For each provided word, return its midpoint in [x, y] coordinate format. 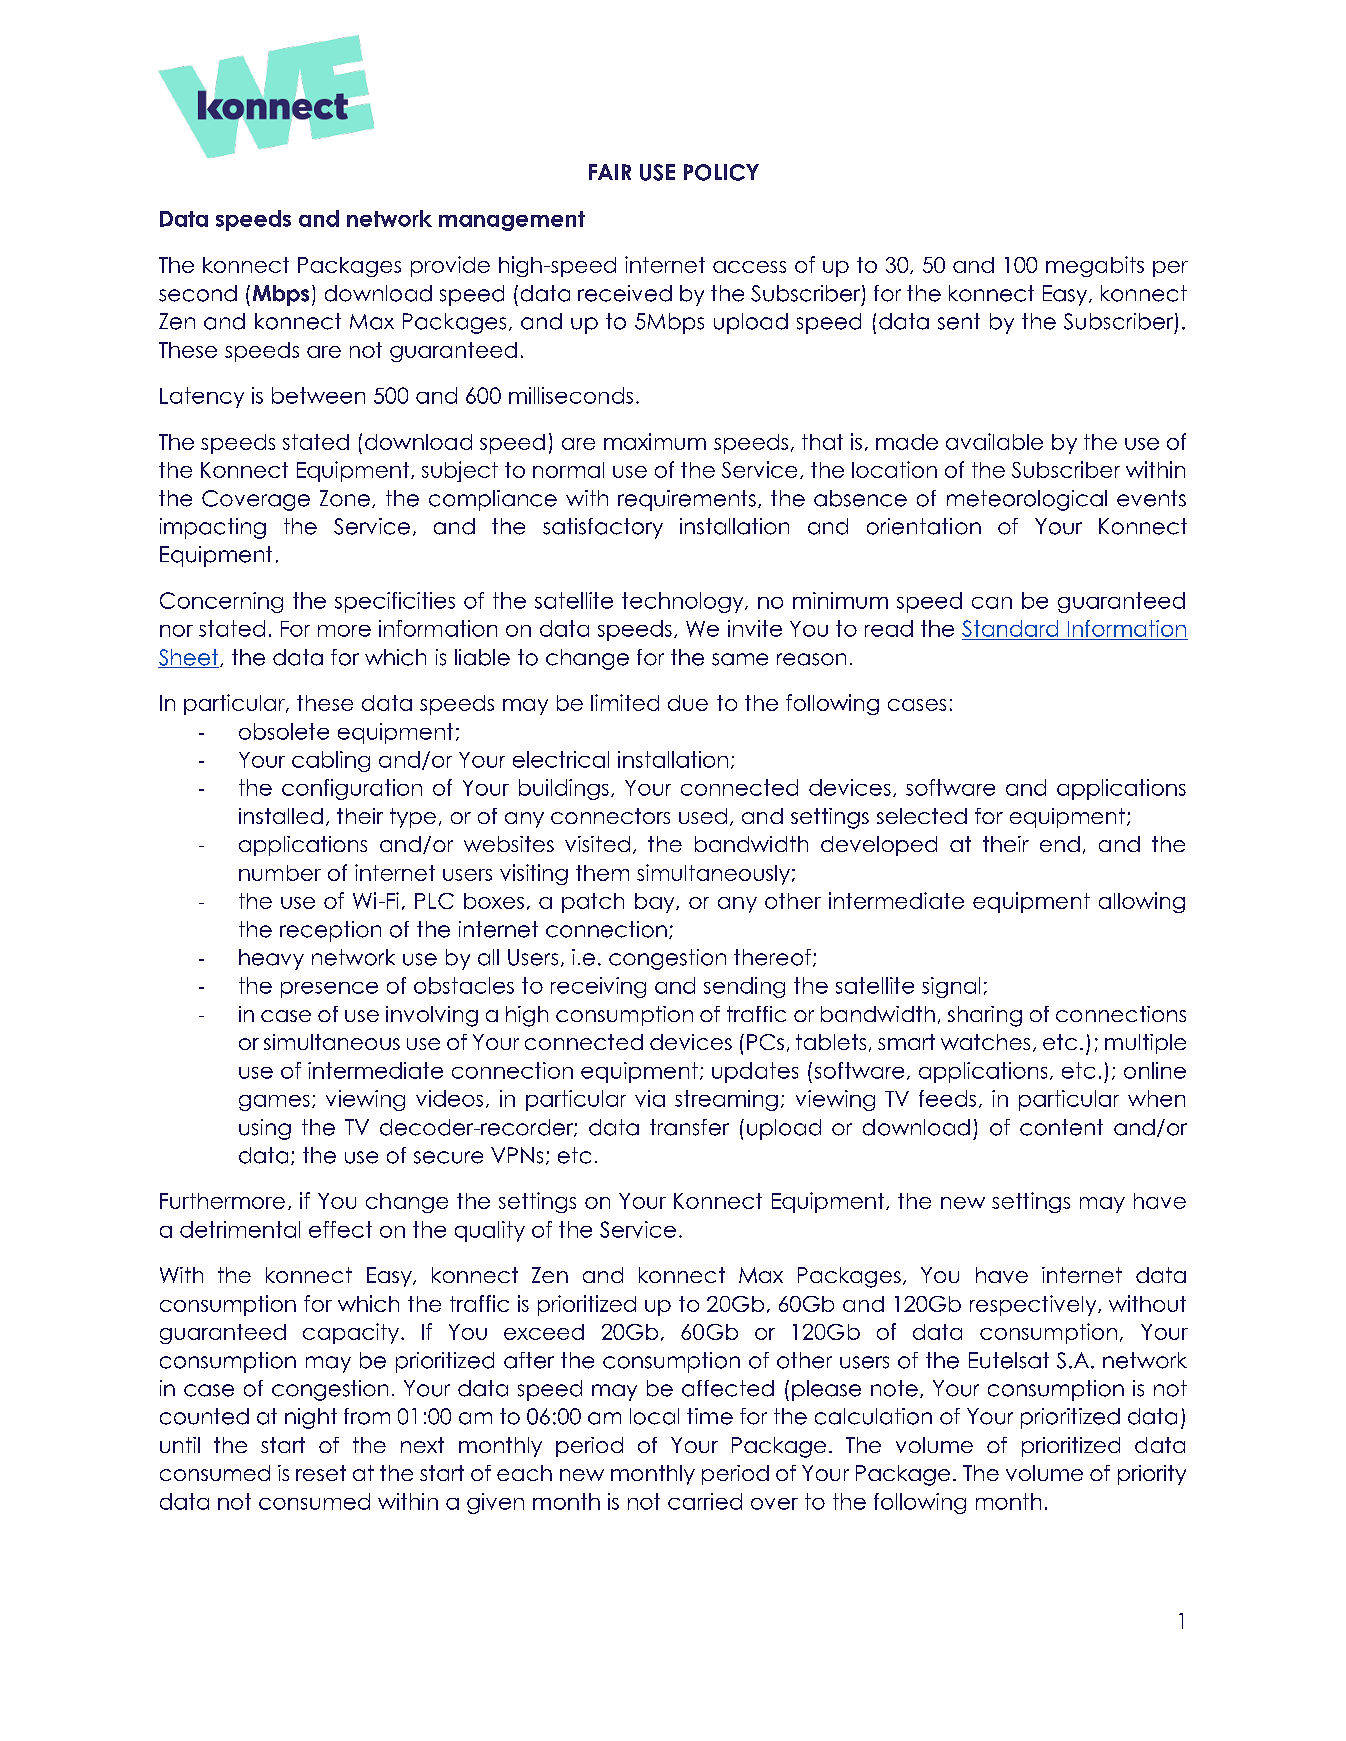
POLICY [721, 172]
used [703, 816]
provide [450, 266]
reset [321, 1473]
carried [705, 1501]
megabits [1095, 266]
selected [922, 816]
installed [281, 816]
